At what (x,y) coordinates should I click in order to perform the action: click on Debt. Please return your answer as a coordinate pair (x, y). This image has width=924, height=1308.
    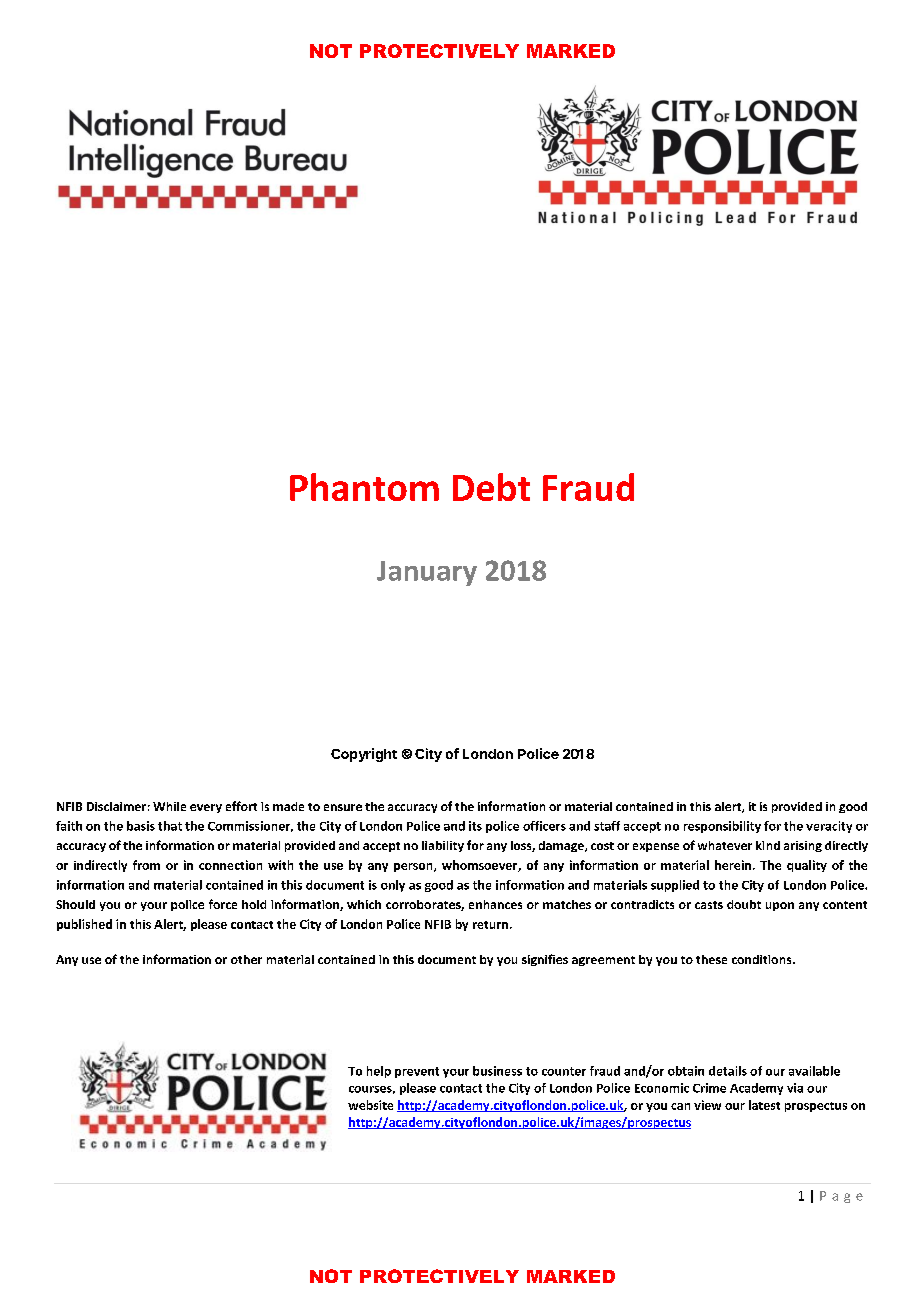
    Looking at the image, I should click on (491, 487).
